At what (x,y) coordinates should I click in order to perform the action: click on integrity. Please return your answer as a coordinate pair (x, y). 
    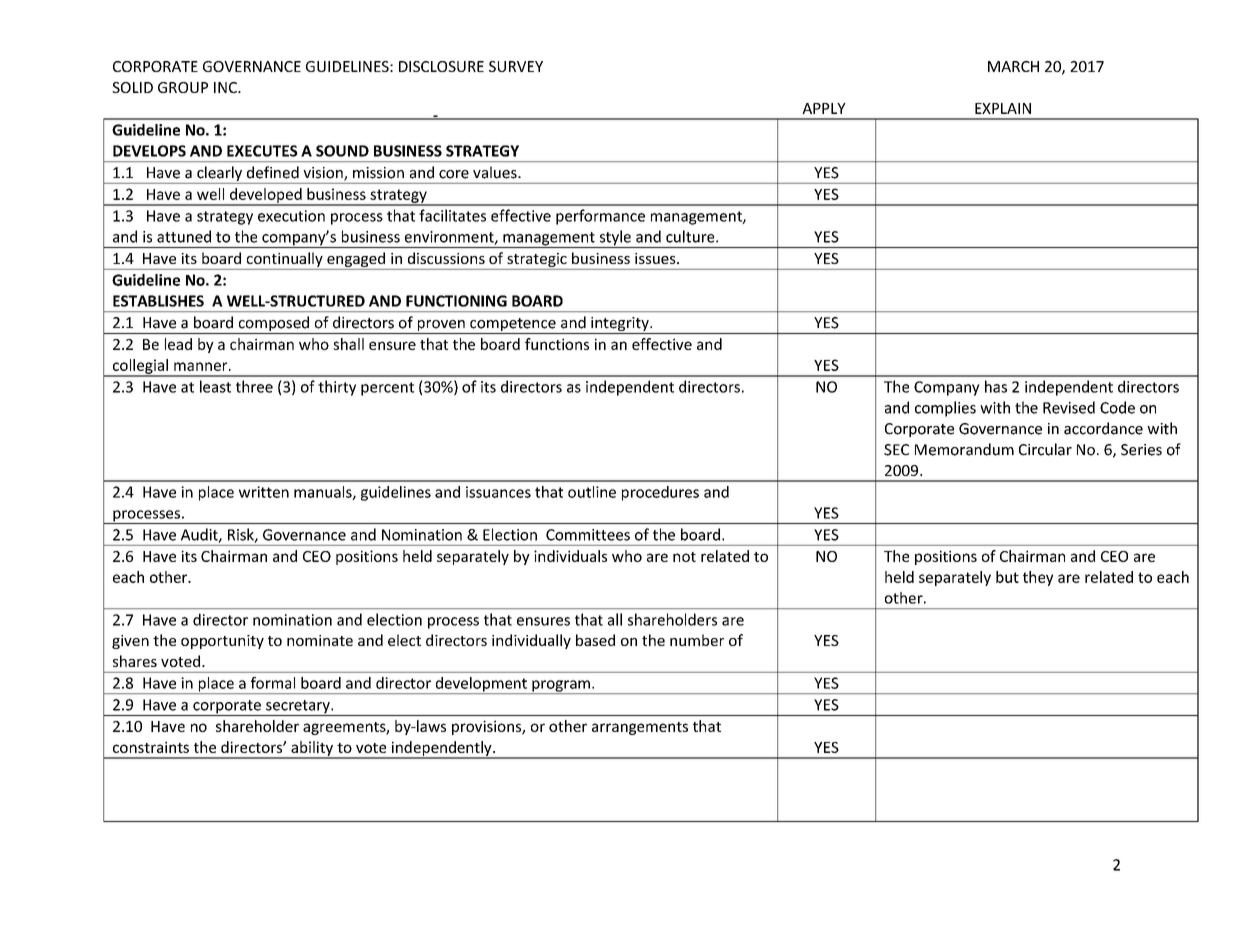
    Looking at the image, I should click on (620, 325).
